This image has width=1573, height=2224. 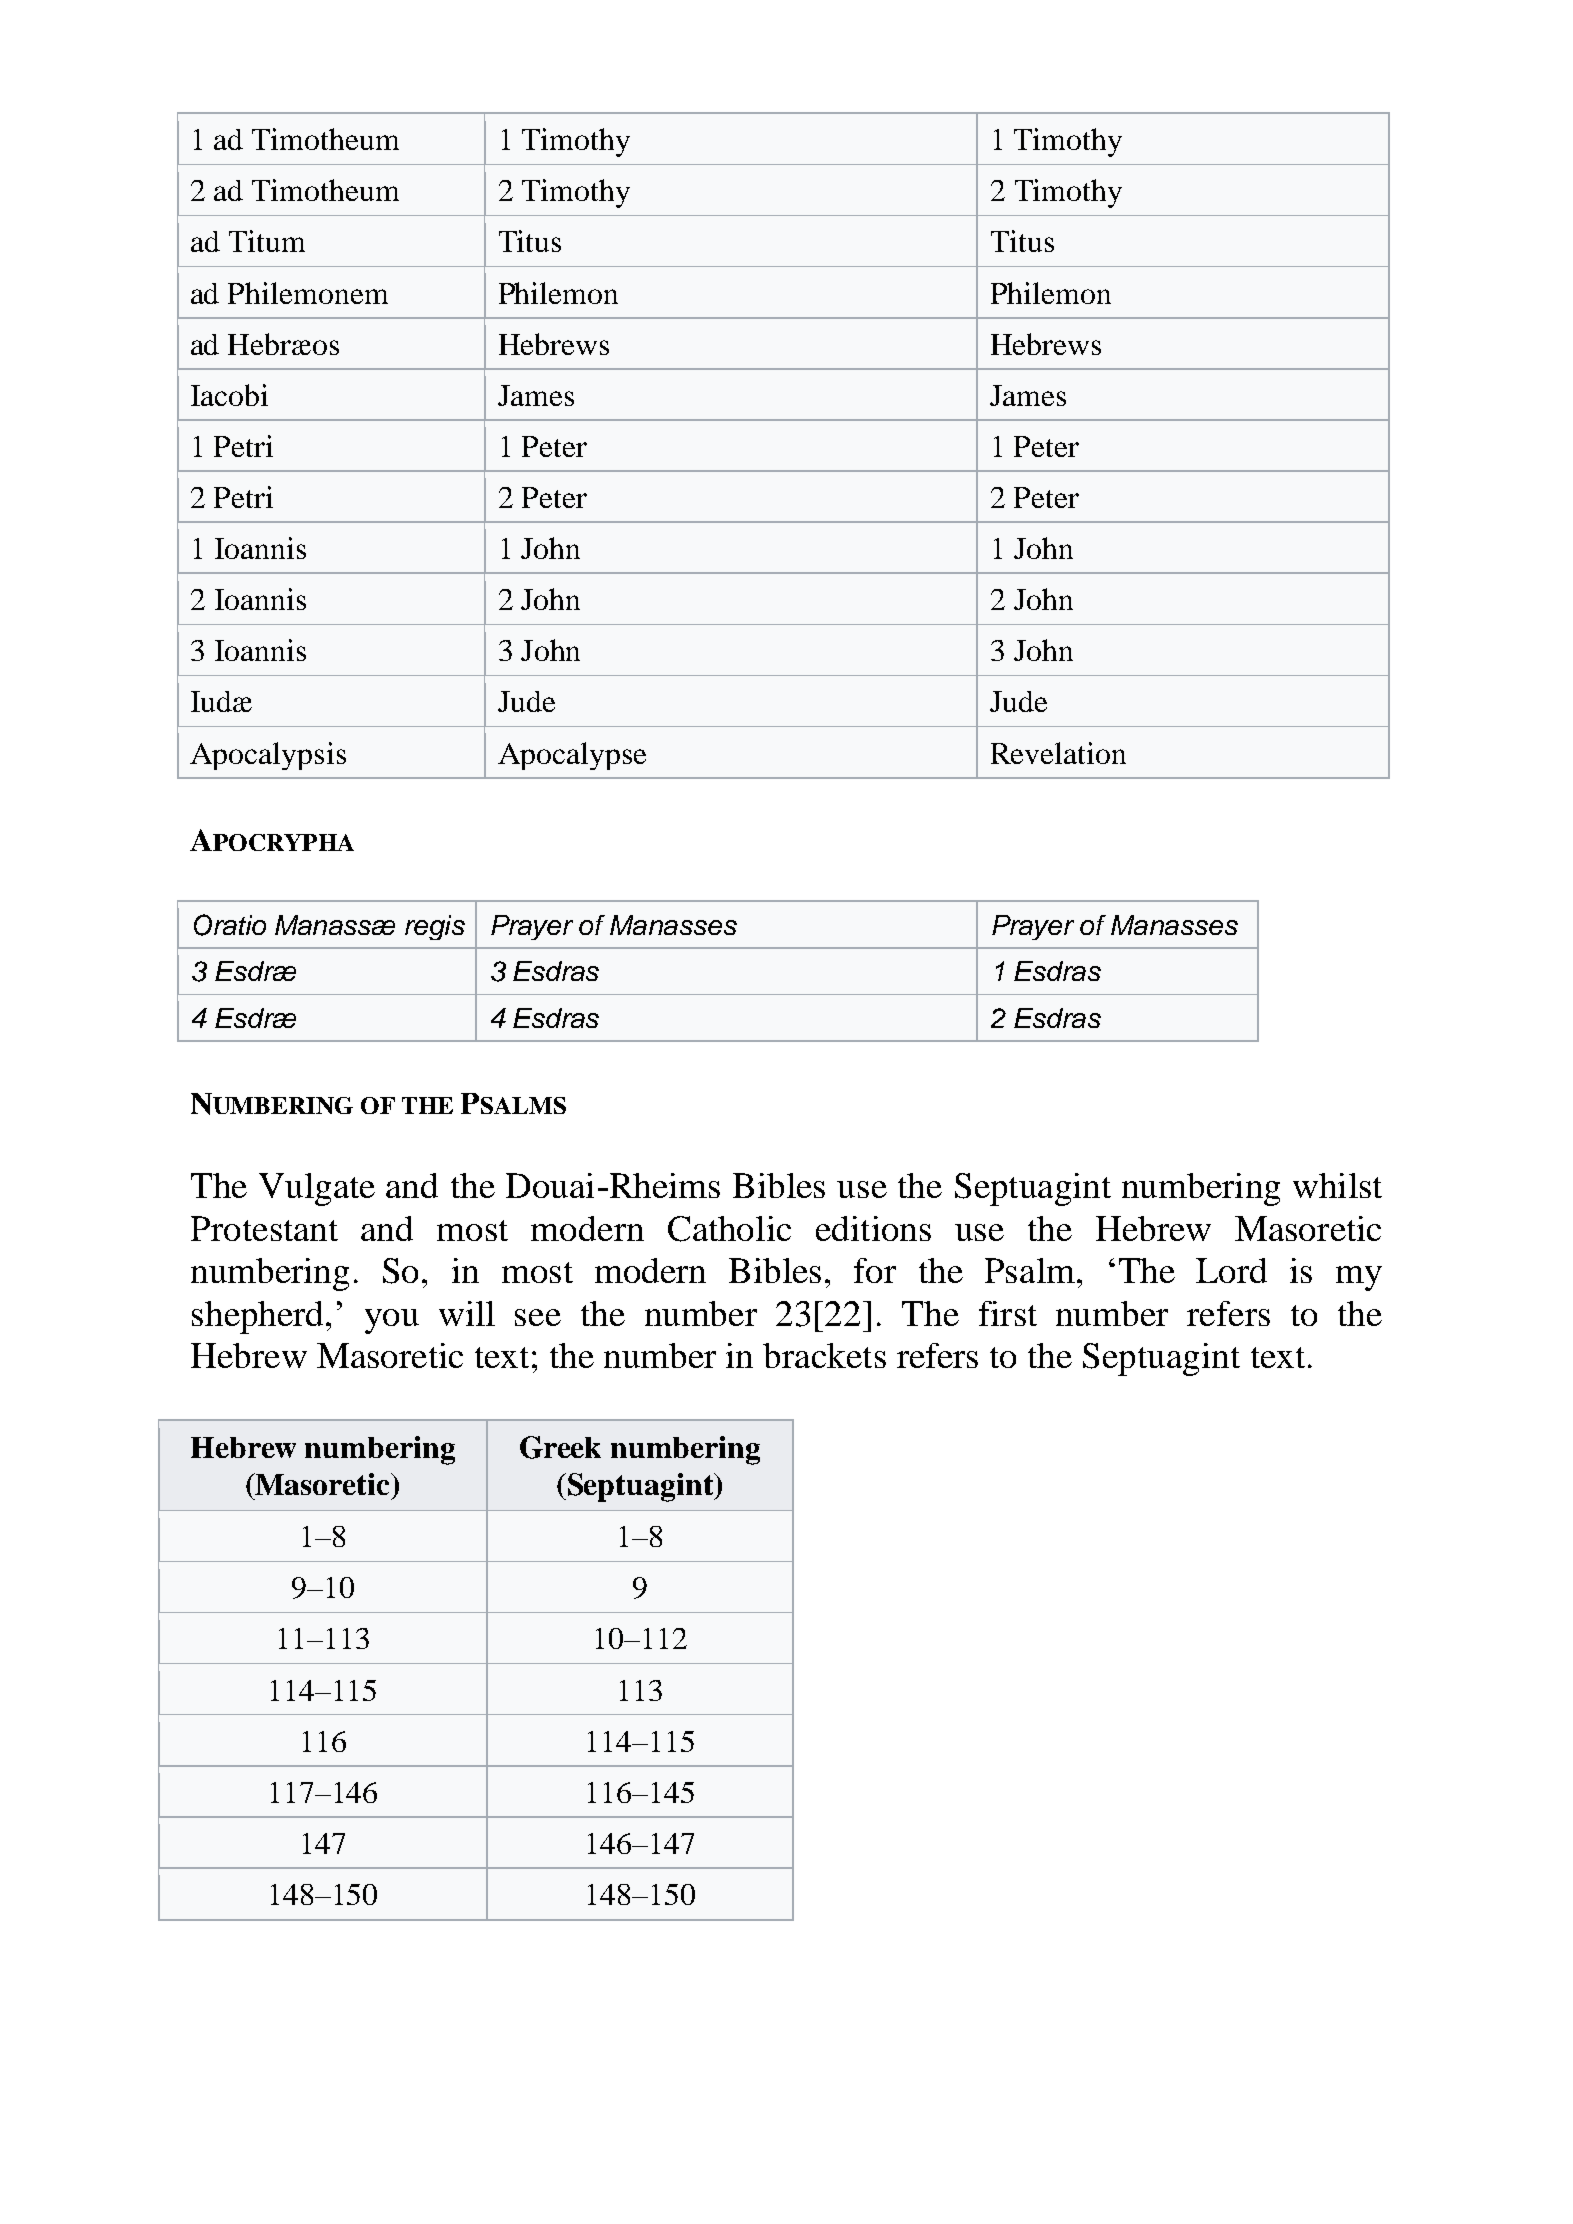 I want to click on Greek, so click(x=560, y=1447).
